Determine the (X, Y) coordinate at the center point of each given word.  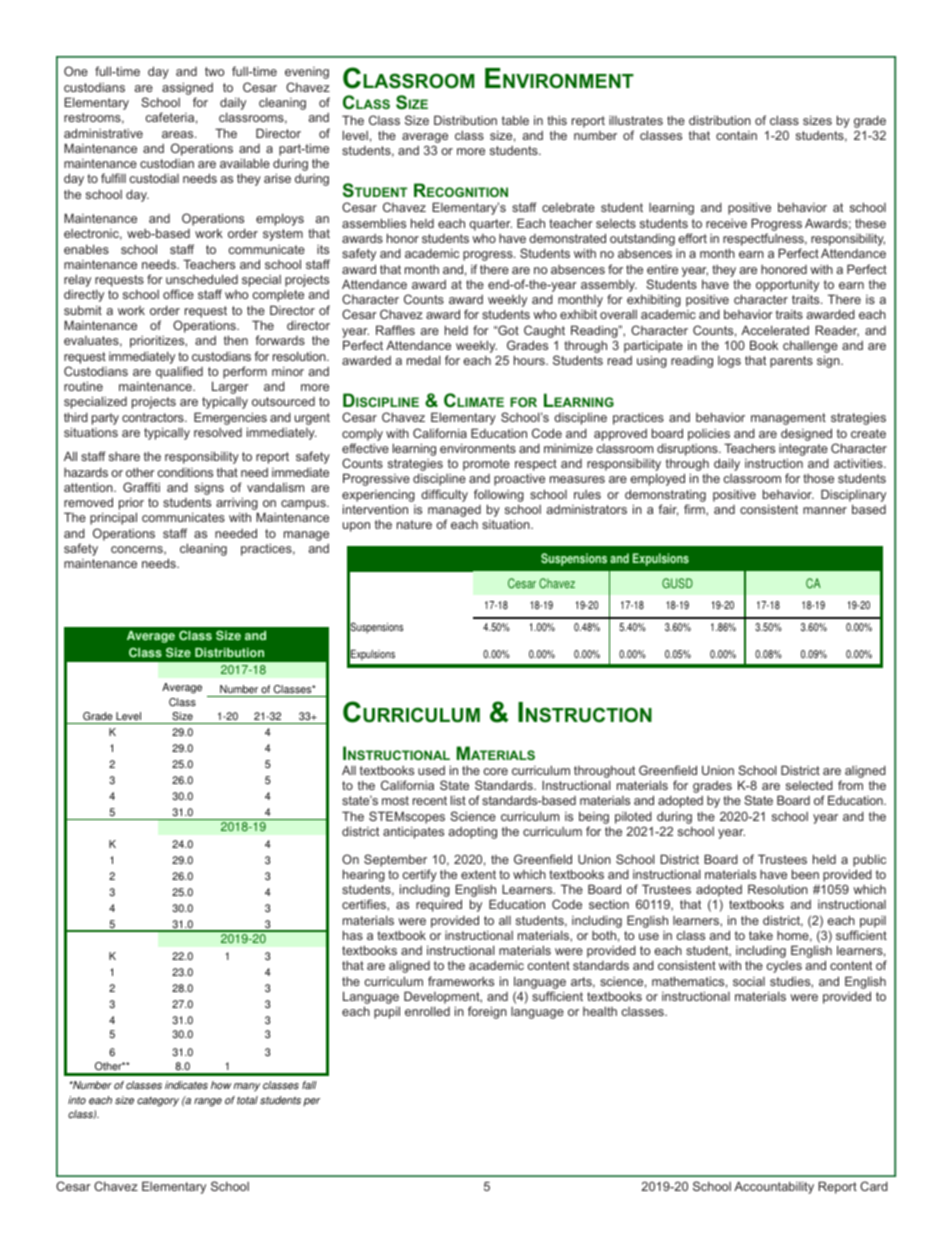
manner (825, 510)
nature (414, 524)
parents (791, 362)
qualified (179, 372)
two (214, 71)
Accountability (774, 1187)
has (353, 935)
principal (113, 518)
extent (478, 874)
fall (309, 1085)
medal (423, 360)
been (805, 874)
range (208, 1102)
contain (736, 135)
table (515, 120)
